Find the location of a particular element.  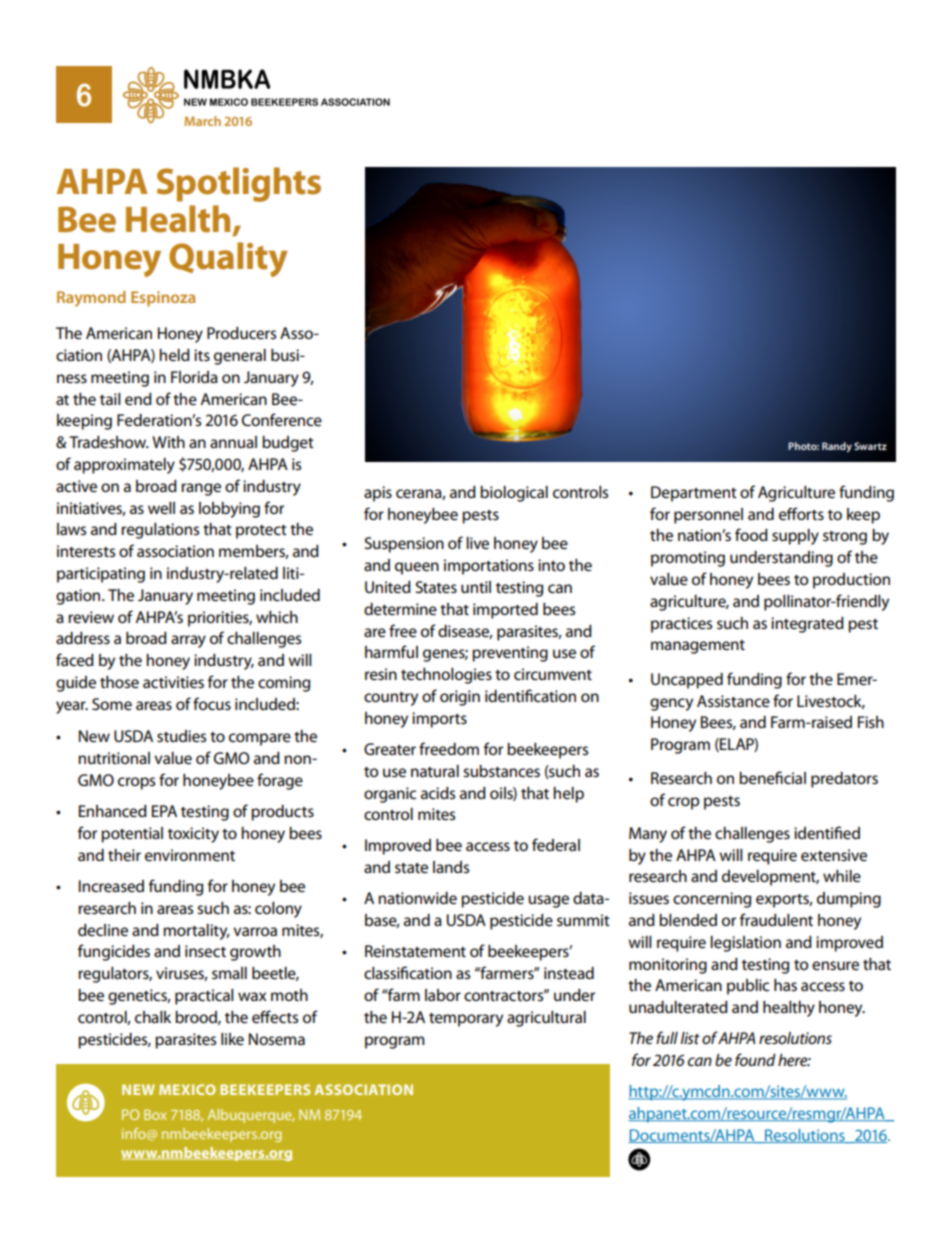

March is located at coordinates (202, 121).
